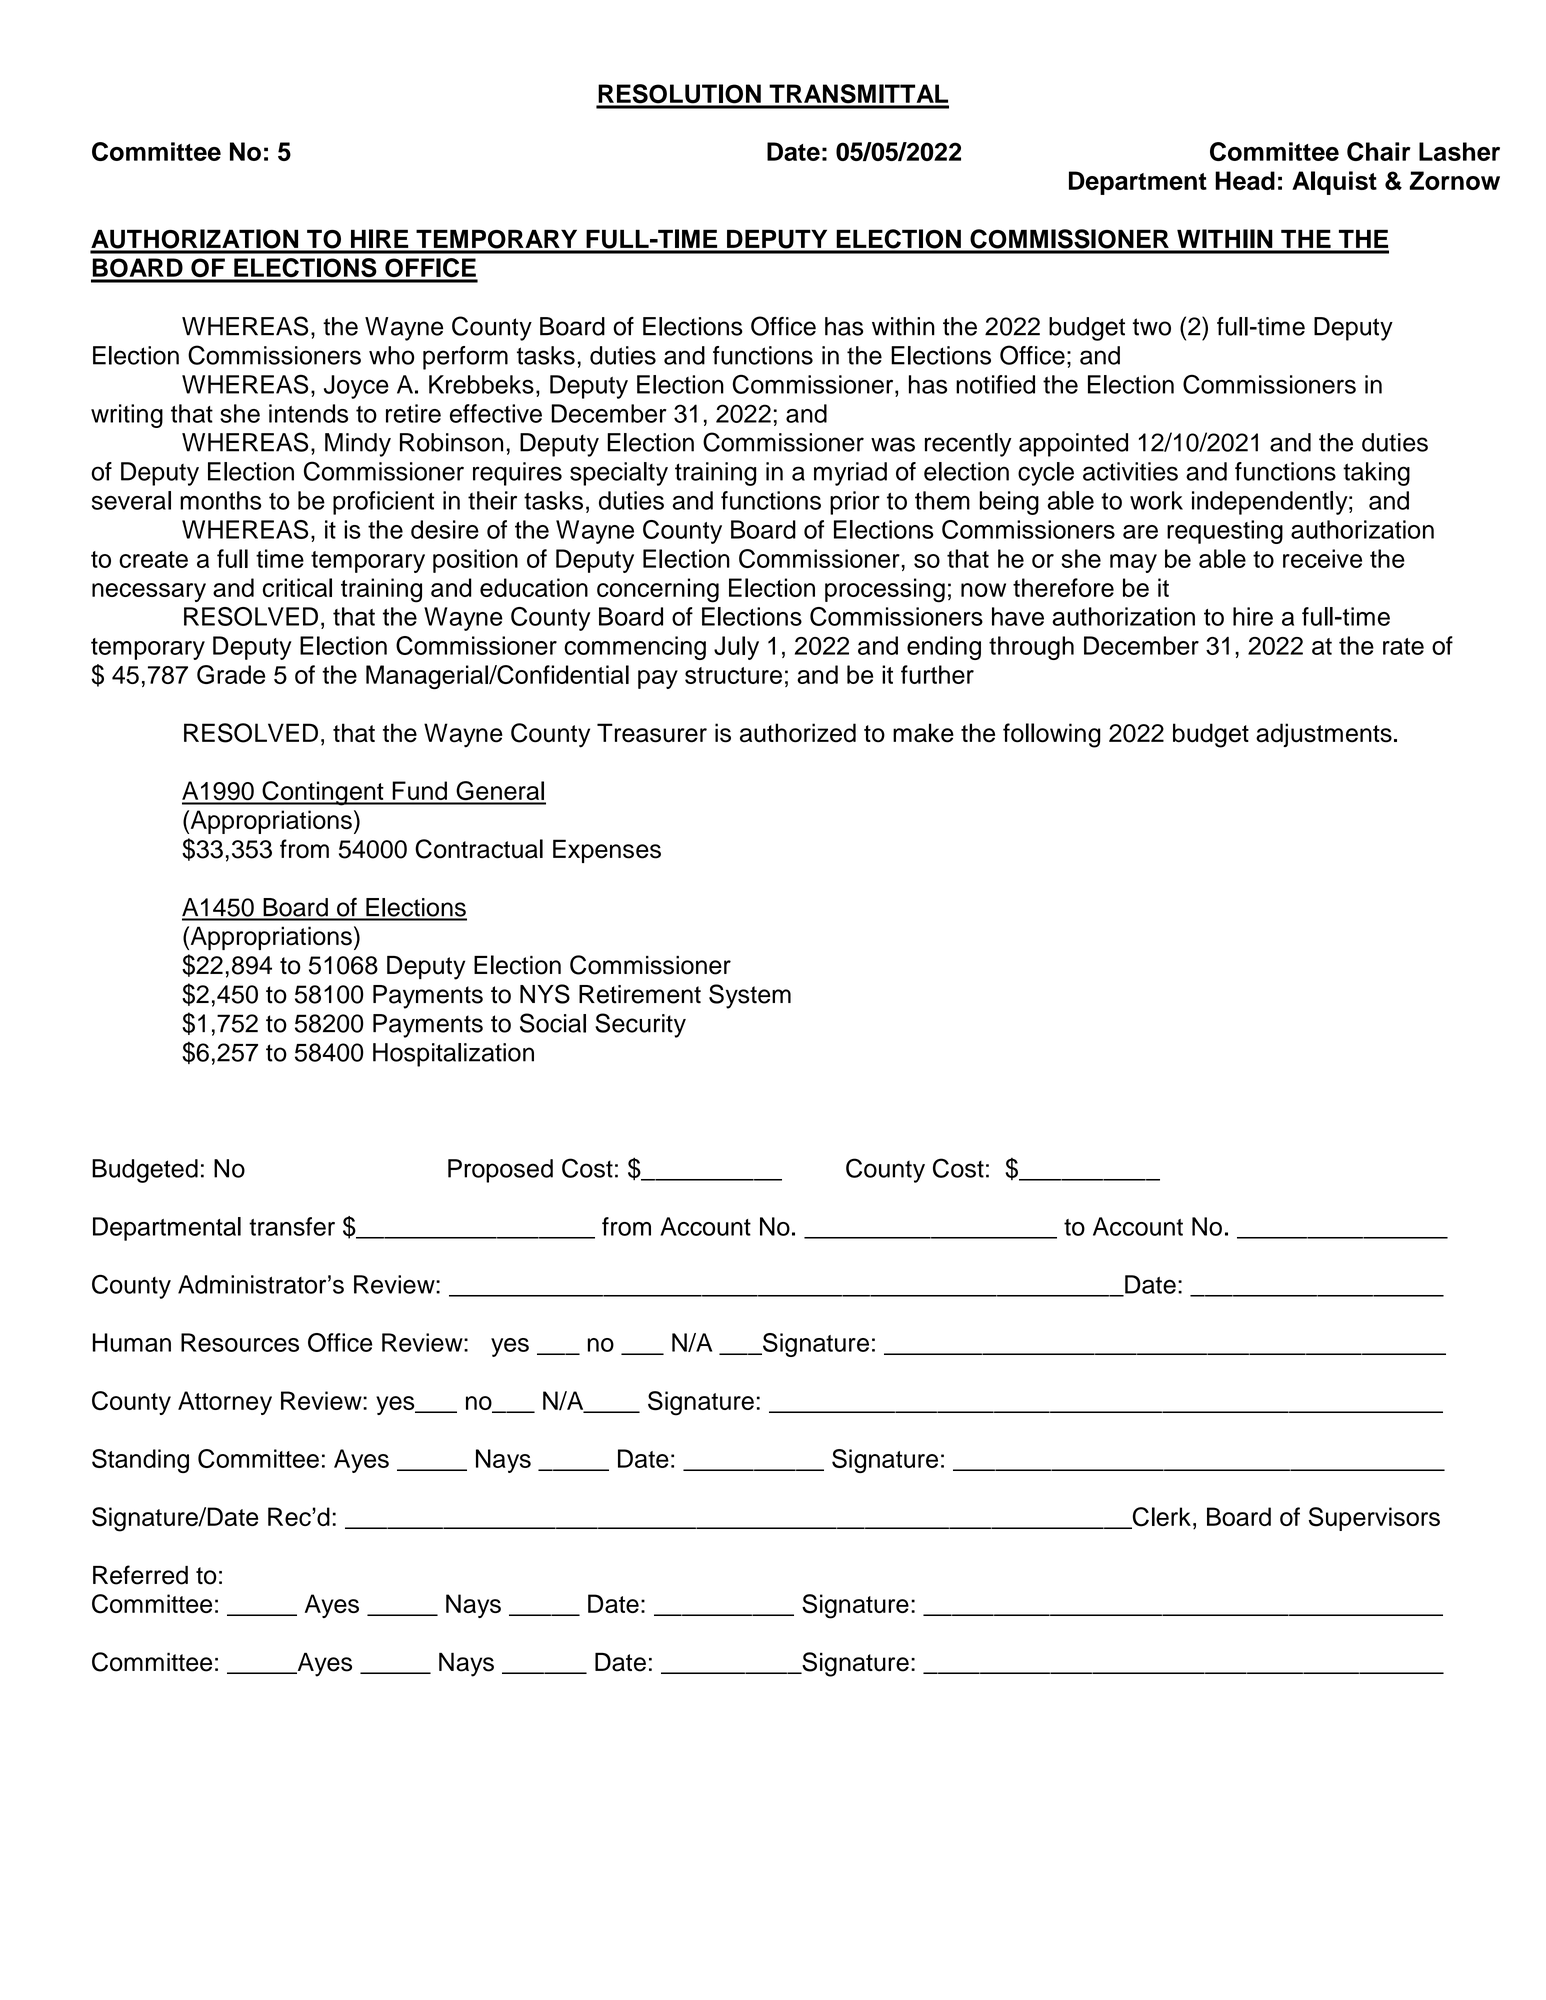 The width and height of the screenshot is (1546, 2000). Describe the element at coordinates (225, 1403) in the screenshot. I see `Attorney` at that location.
